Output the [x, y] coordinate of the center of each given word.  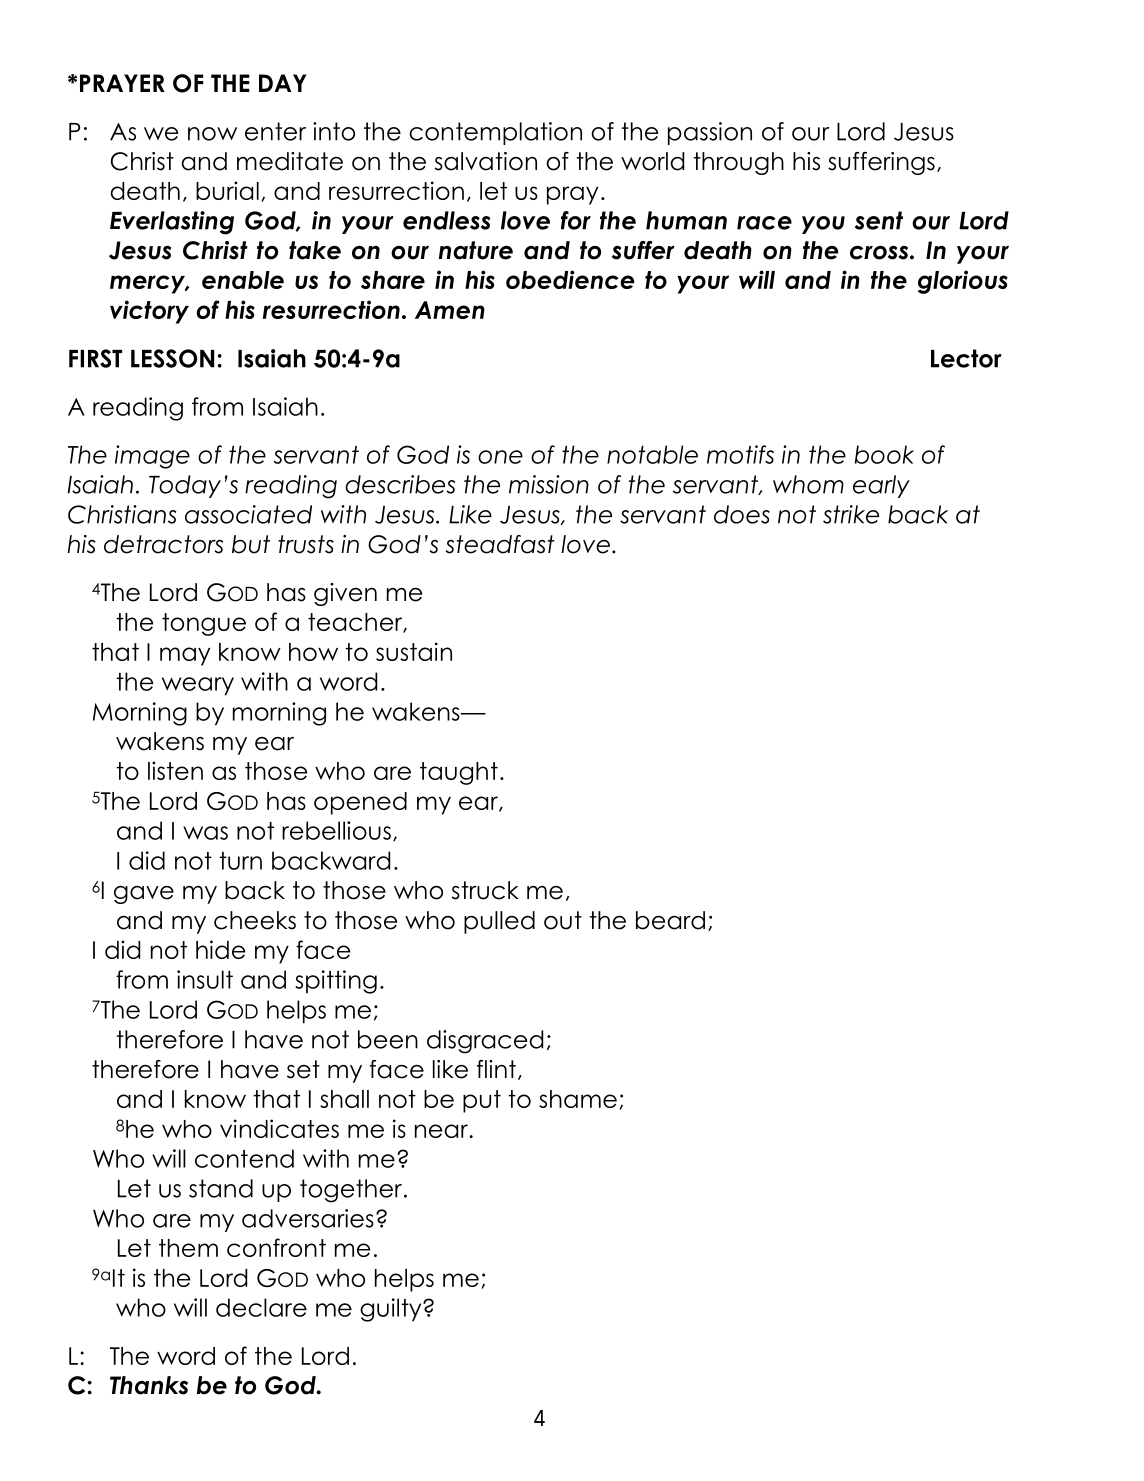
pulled [499, 922]
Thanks [149, 1385]
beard [670, 920]
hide [220, 949]
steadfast [500, 544]
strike [851, 514]
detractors [163, 544]
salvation [486, 161]
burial [227, 190]
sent [879, 220]
